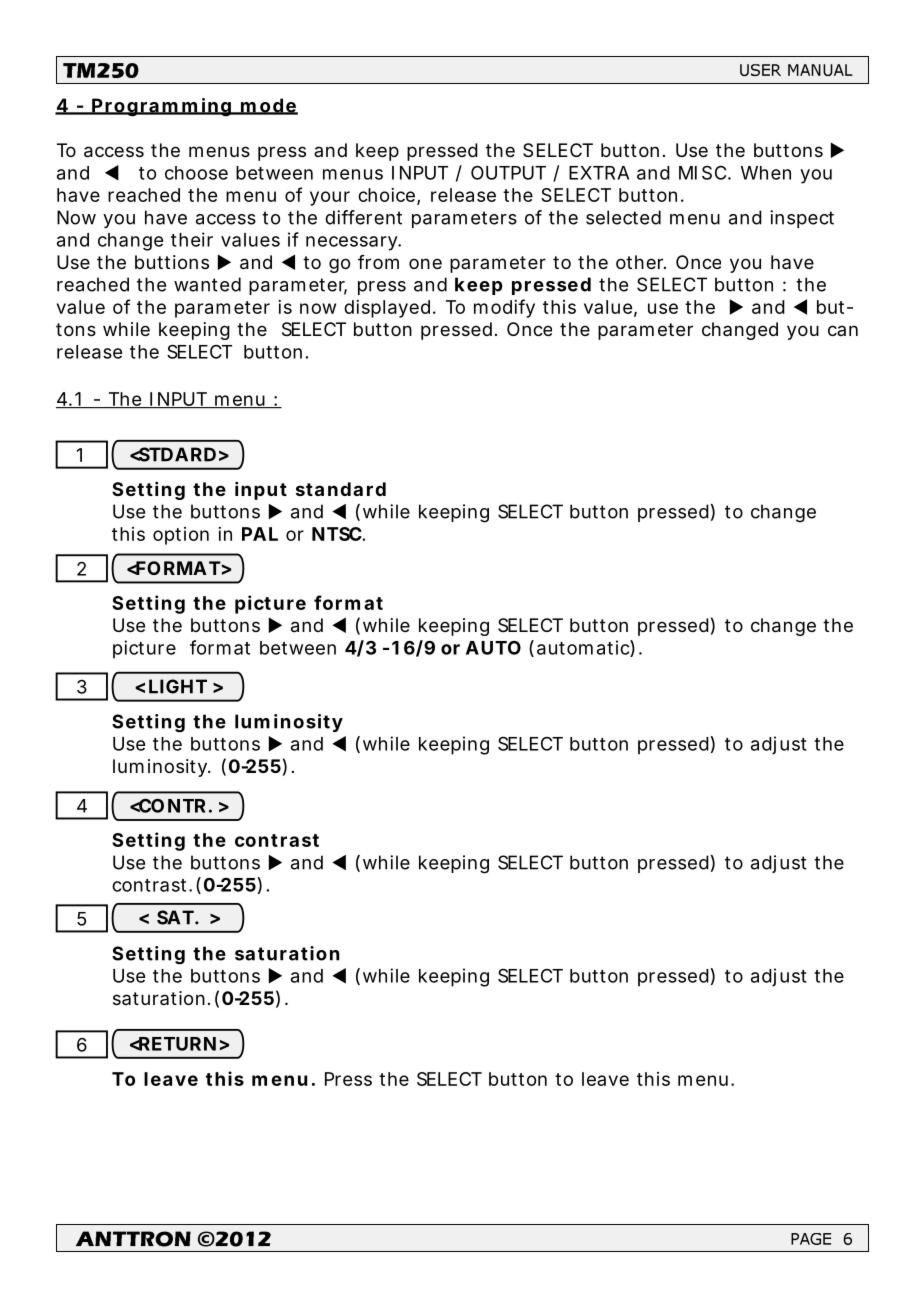 This screenshot has width=924, height=1308. Describe the element at coordinates (337, 534) in the screenshot. I see `NTSC` at that location.
